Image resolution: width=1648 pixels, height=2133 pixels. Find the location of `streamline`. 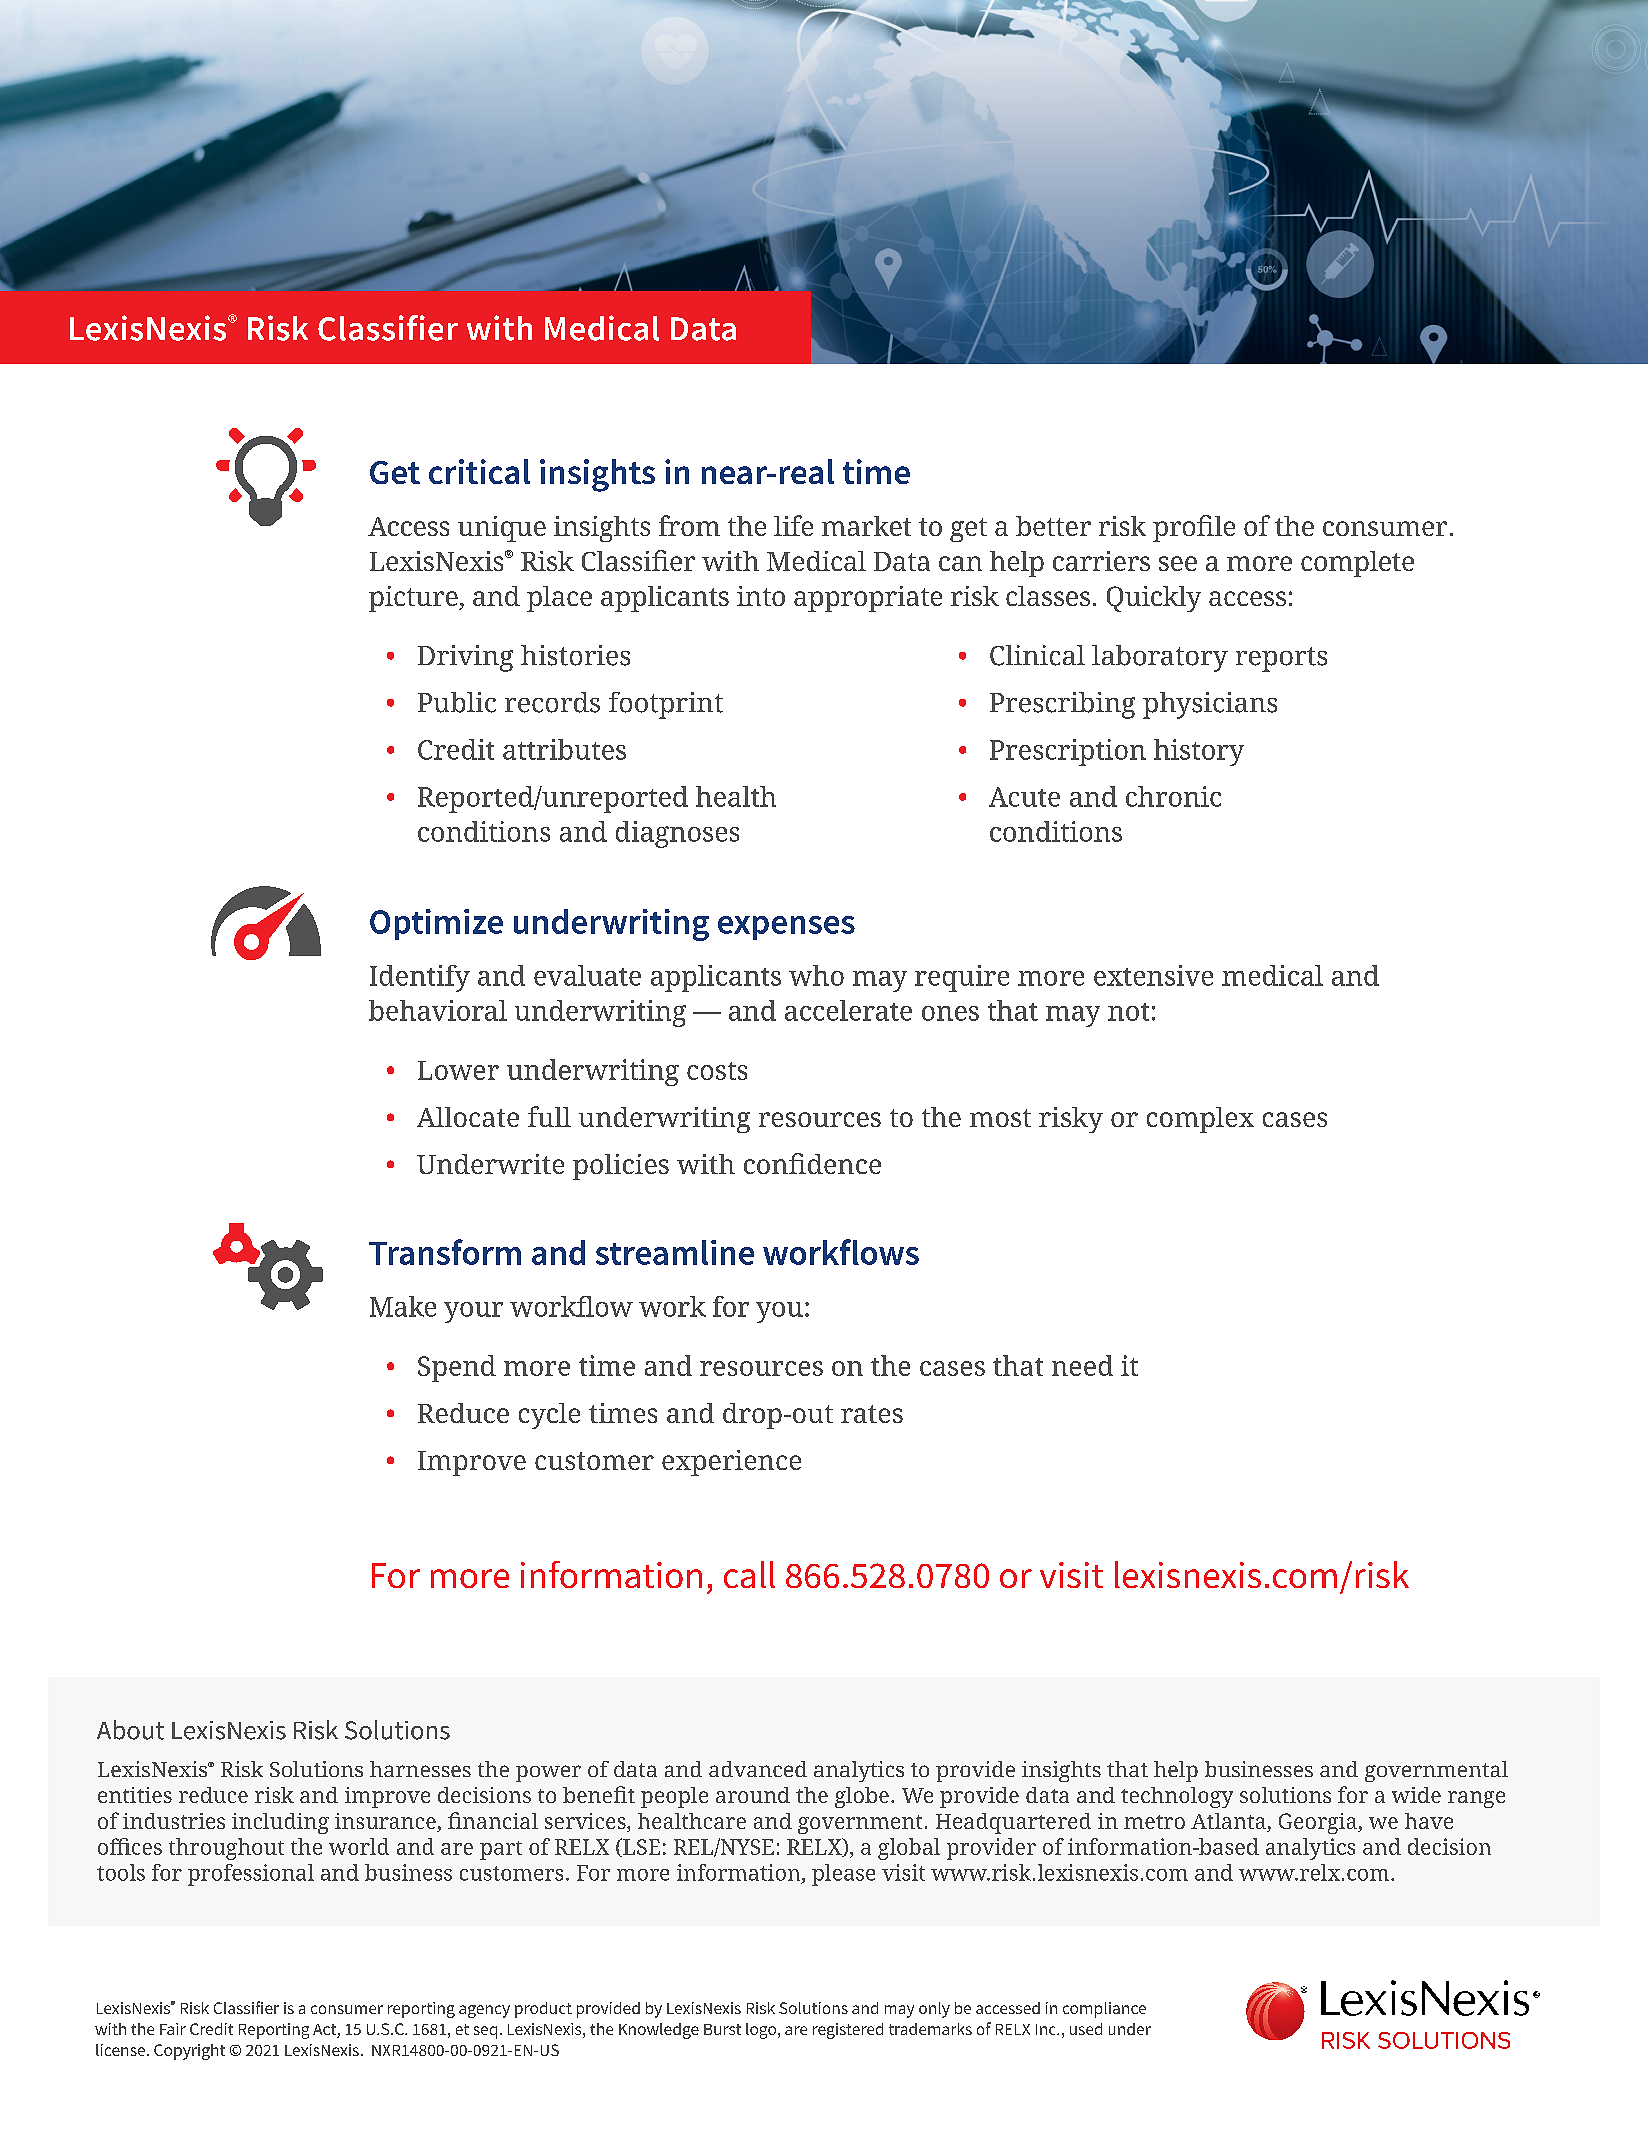

streamline is located at coordinates (675, 1252).
